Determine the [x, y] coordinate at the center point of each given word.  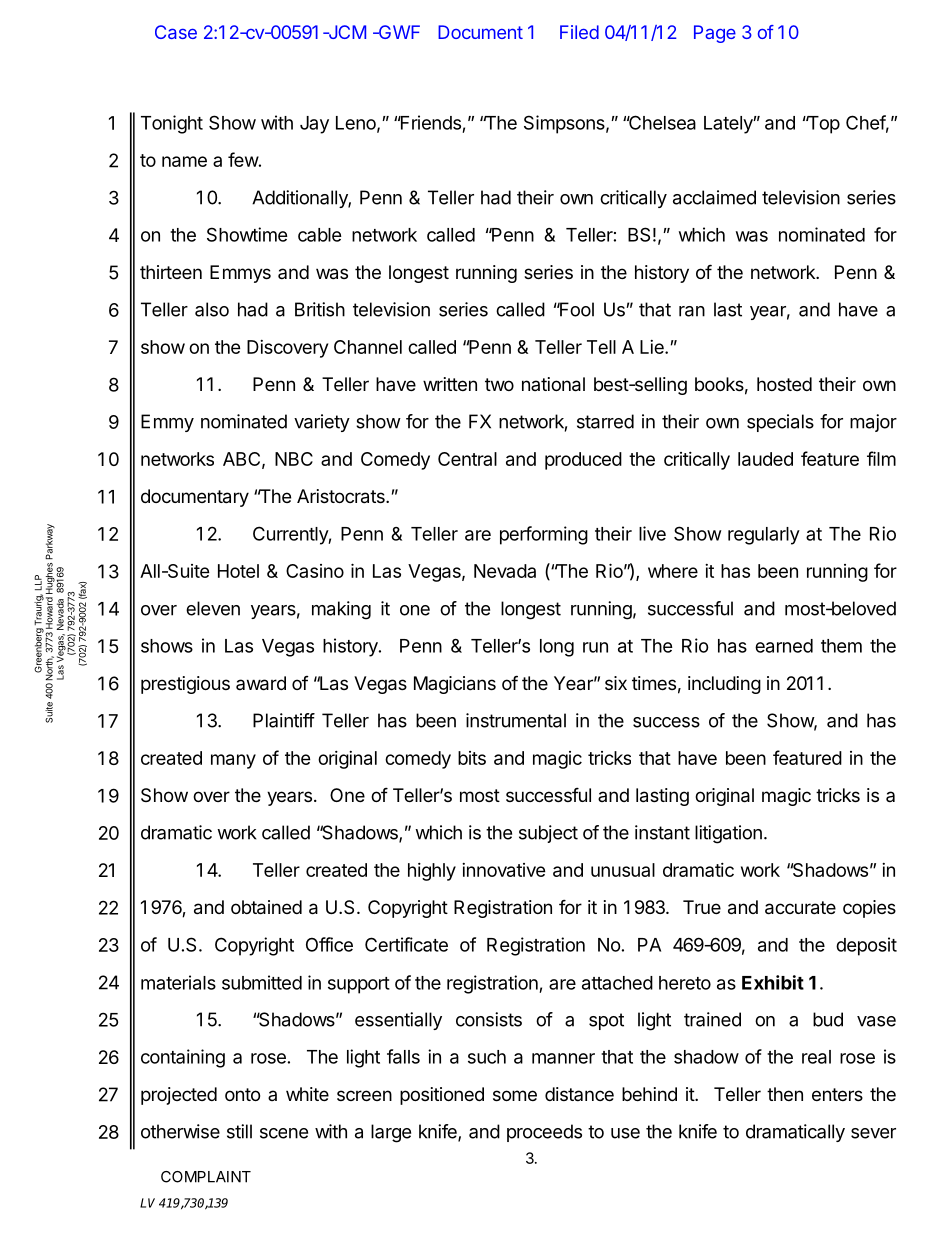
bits [472, 758]
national [553, 384]
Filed [579, 32]
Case [176, 32]
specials [780, 423]
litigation [728, 834]
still [239, 1131]
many [233, 761]
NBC [294, 459]
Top [822, 125]
